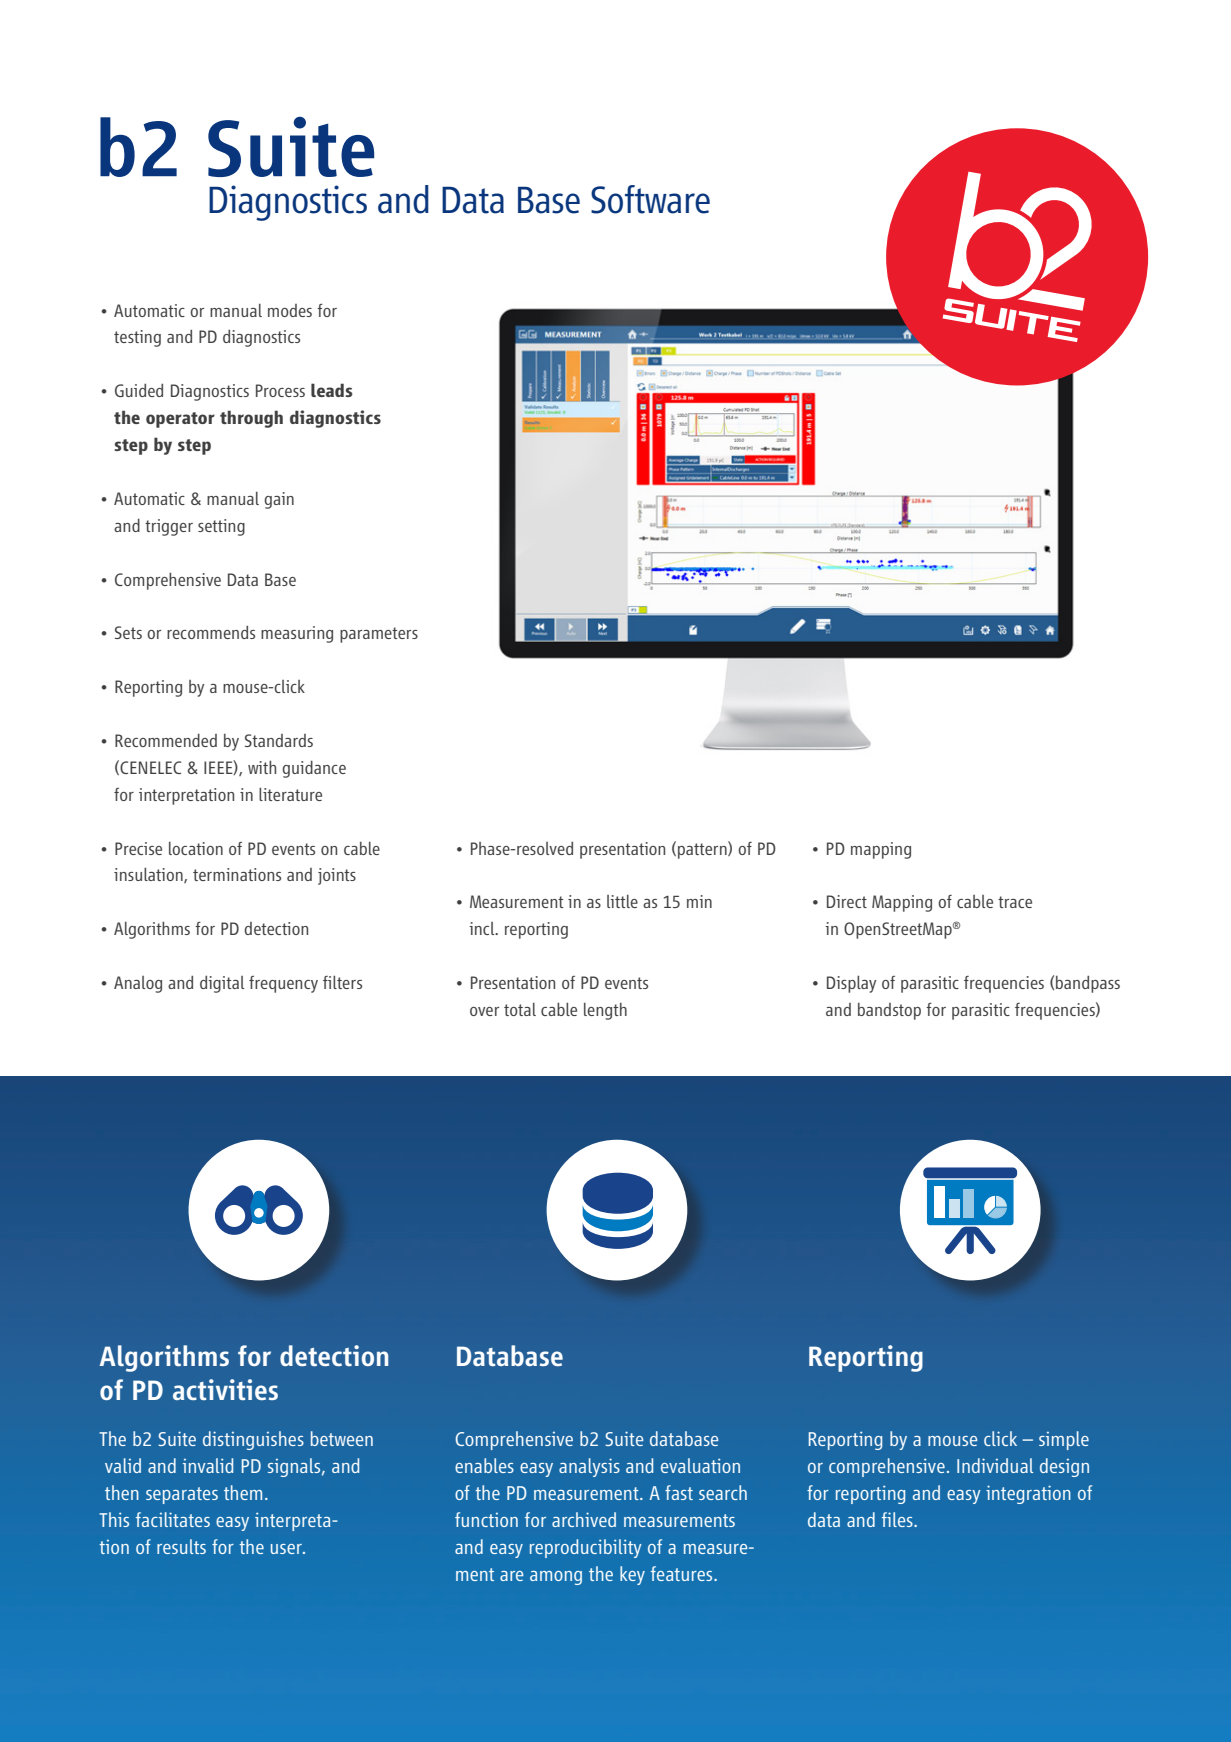 This screenshot has width=1231, height=1742. Describe the element at coordinates (379, 635) in the screenshot. I see `parameters` at that location.
